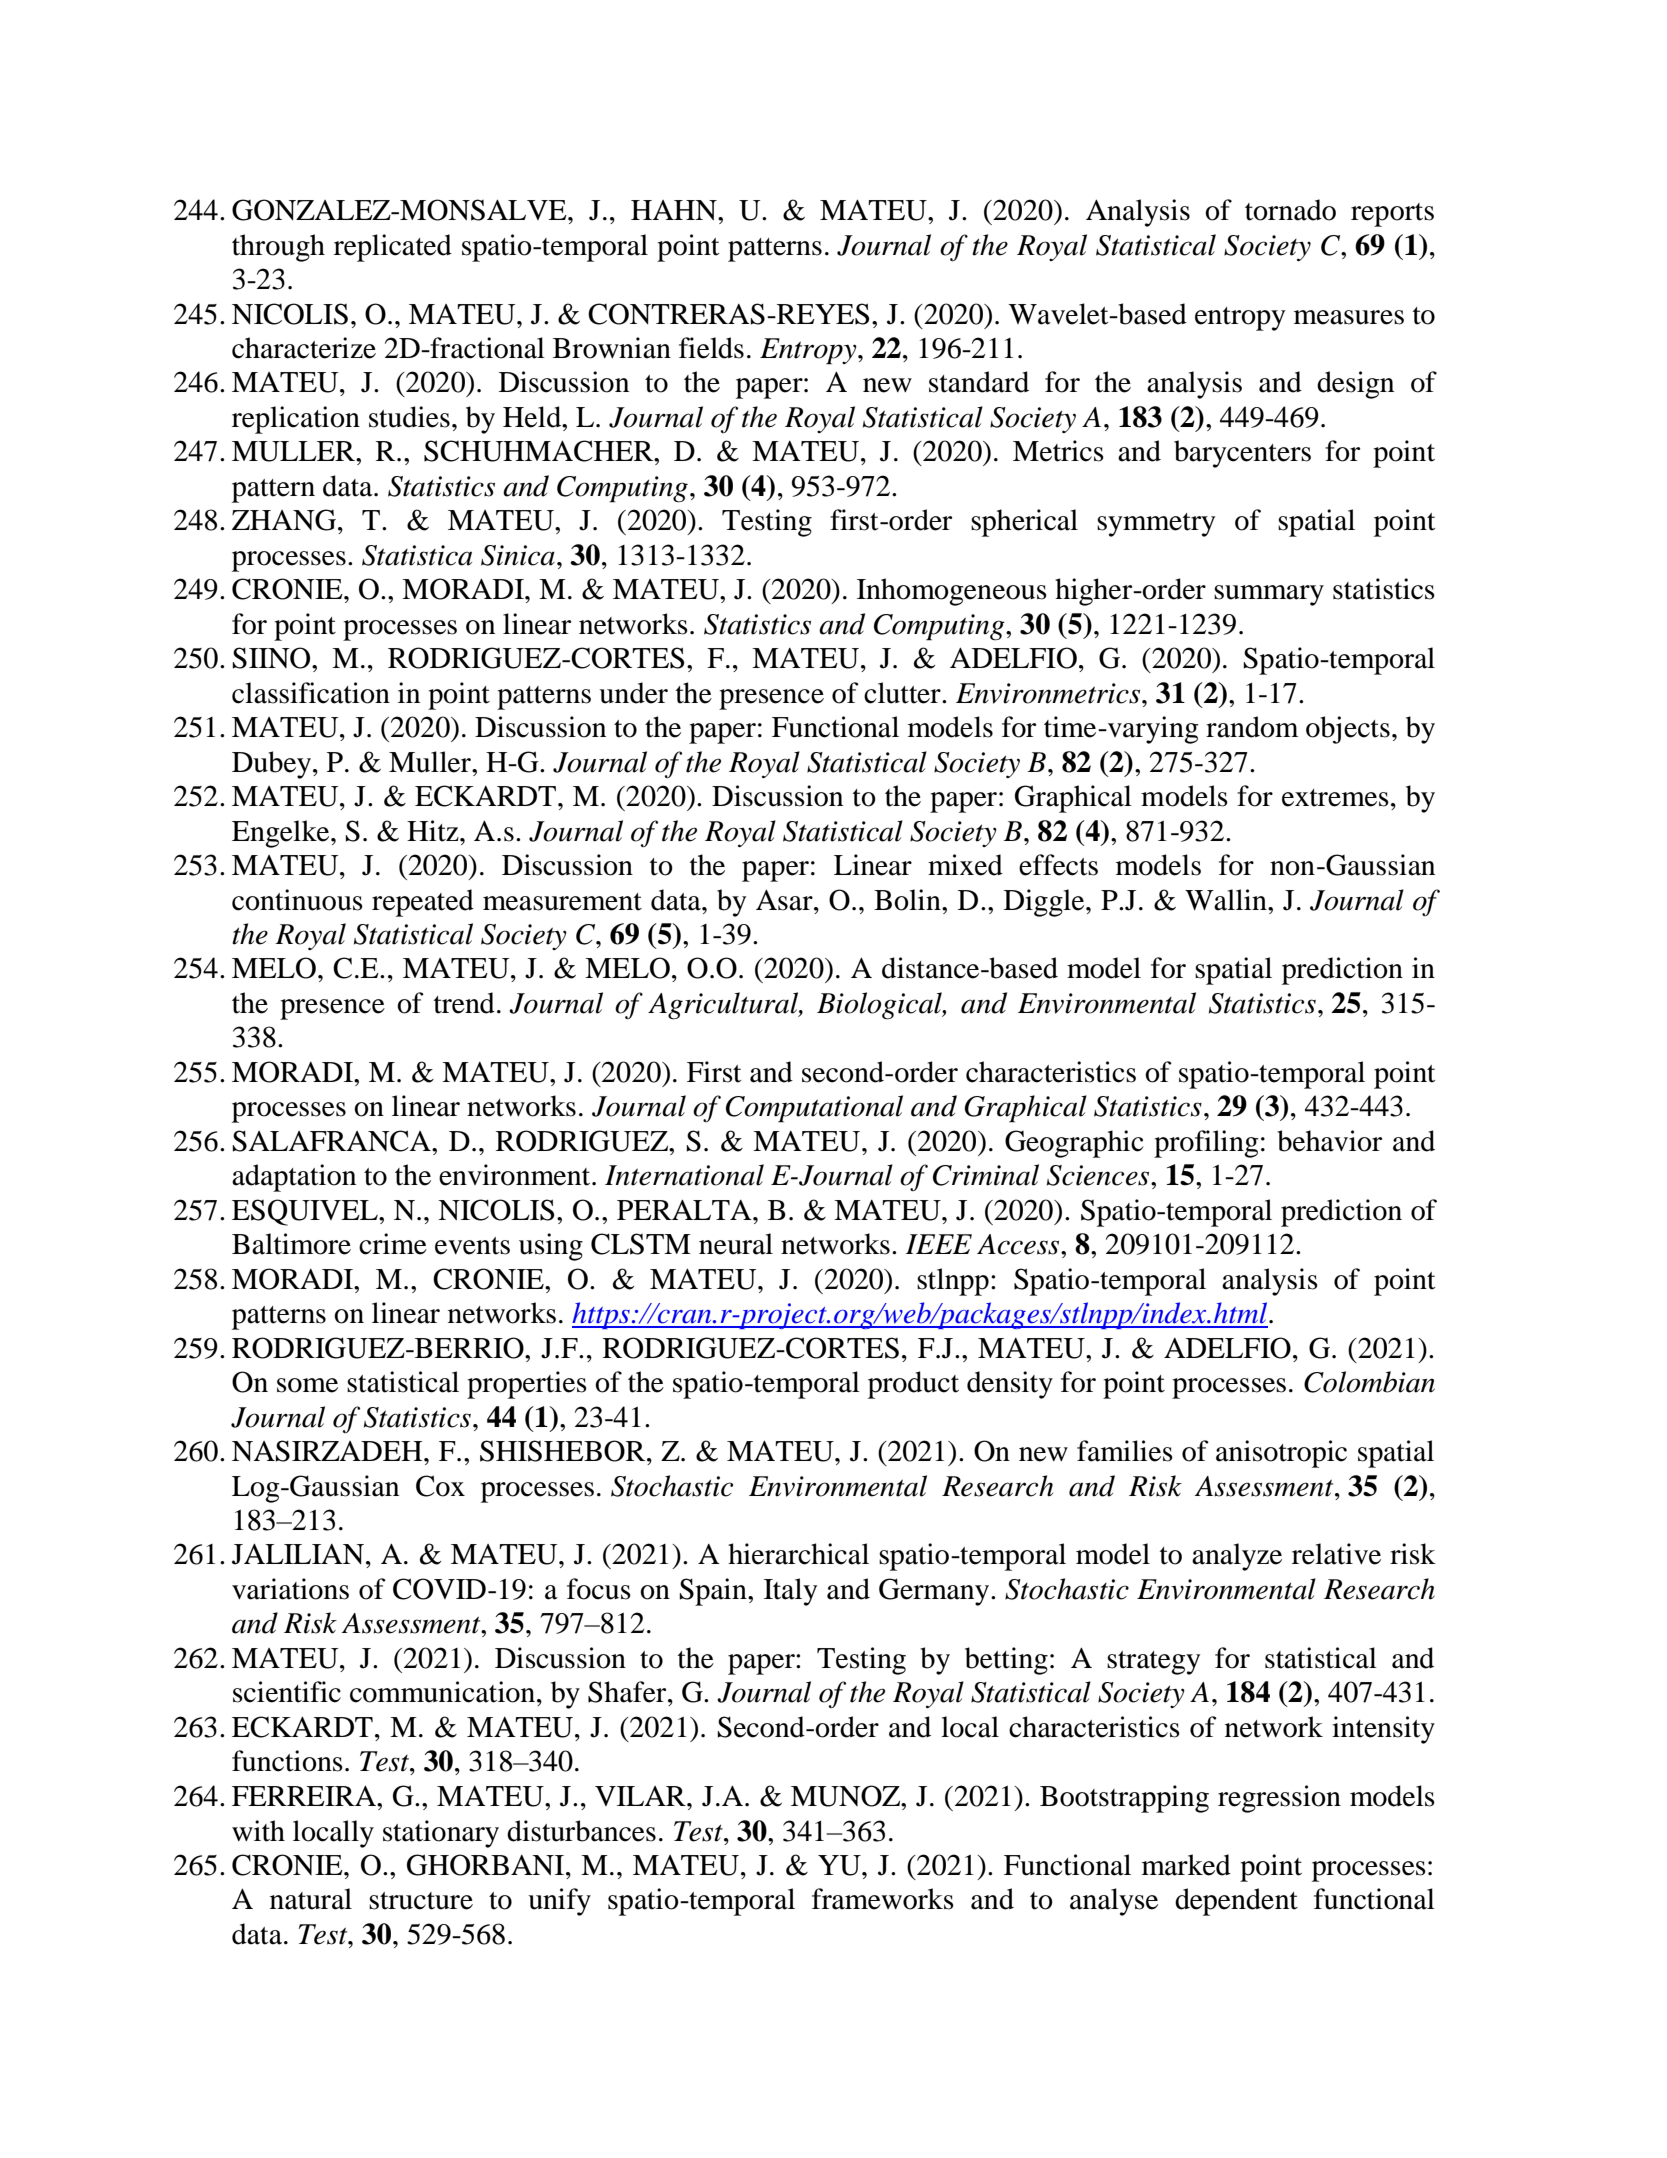 The width and height of the screenshot is (1667, 2158). Describe the element at coordinates (441, 1834) in the screenshot. I see `stationary` at that location.
